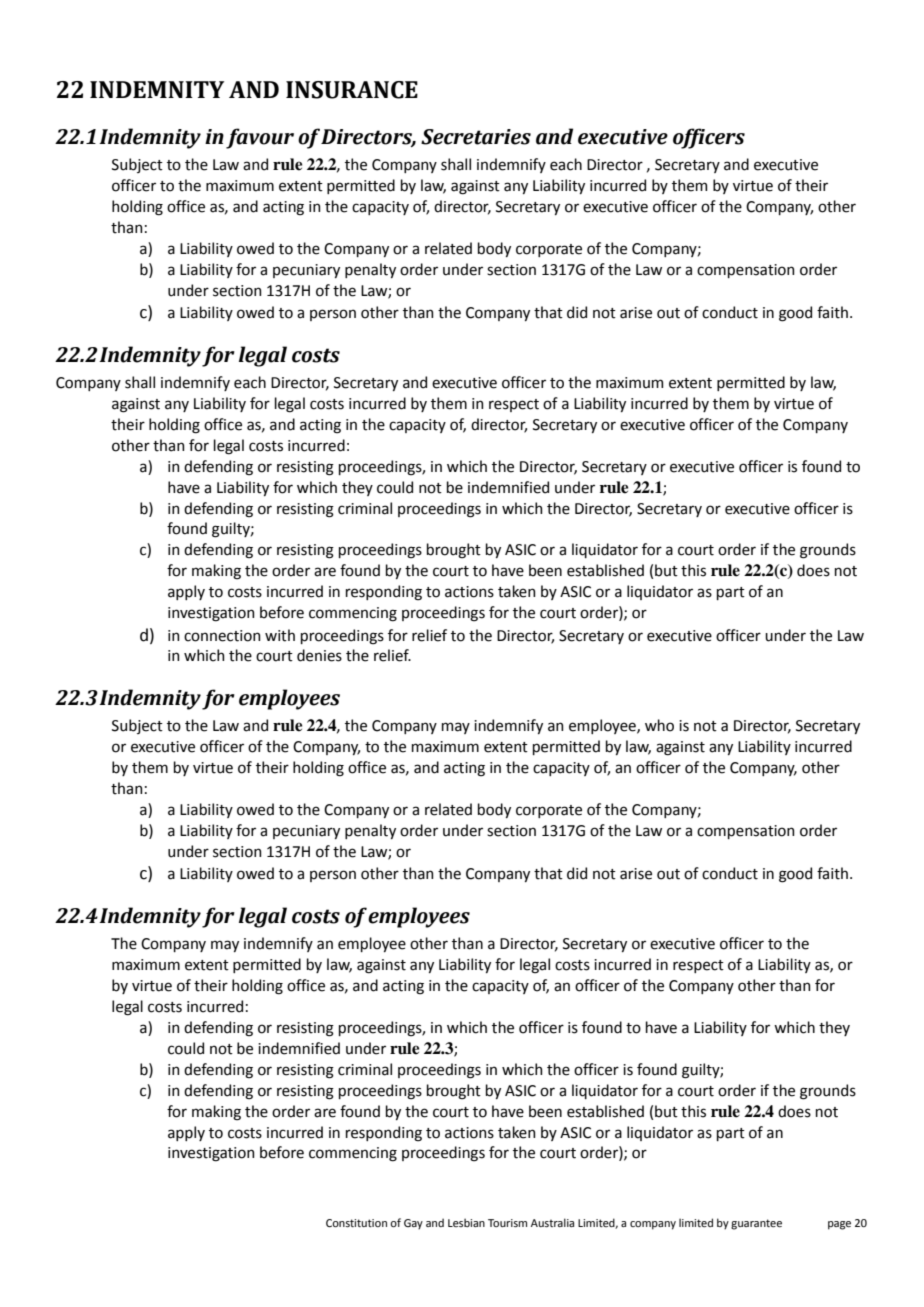 This screenshot has width=924, height=1307. Describe the element at coordinates (413, 1224) in the screenshot. I see `Gay` at that location.
